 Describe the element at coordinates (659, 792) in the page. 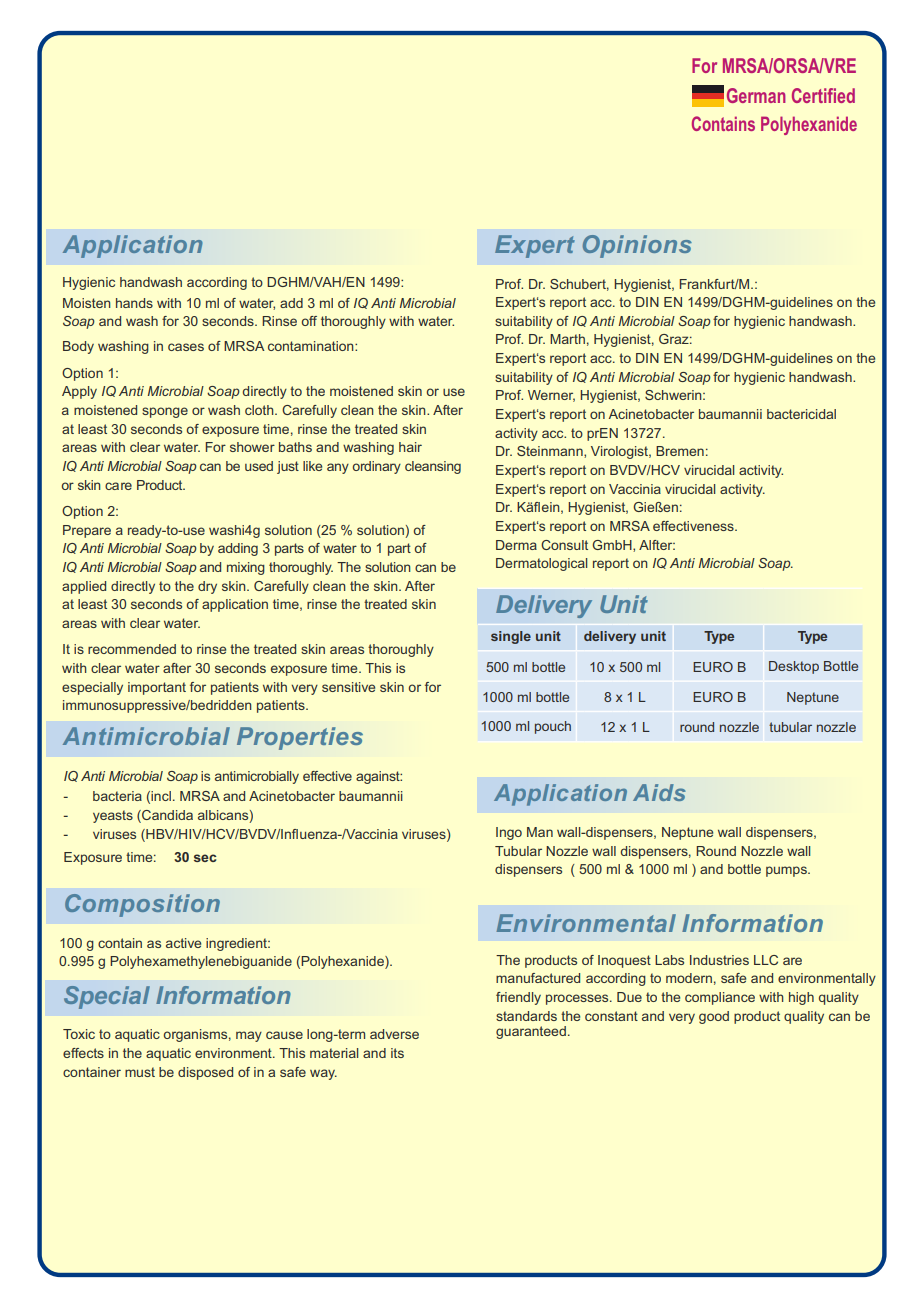

I see `Aids` at that location.
